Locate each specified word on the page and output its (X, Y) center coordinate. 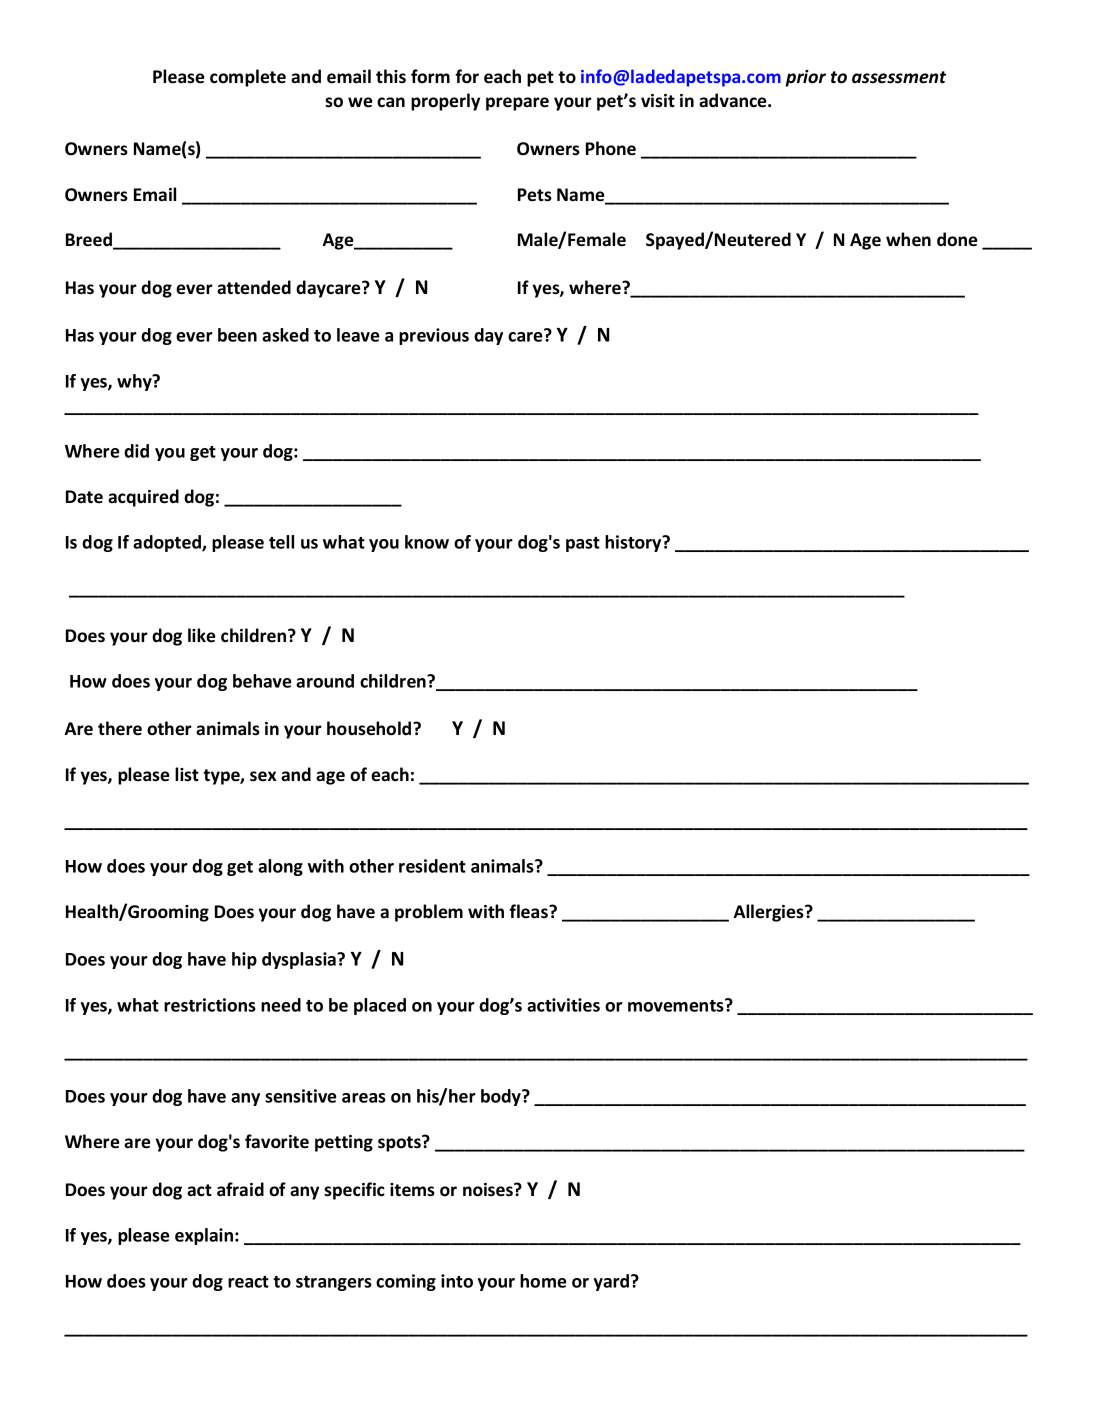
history (634, 543)
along (280, 867)
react (248, 1282)
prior (806, 78)
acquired (143, 498)
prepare (517, 104)
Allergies (770, 913)
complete (248, 78)
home (543, 1281)
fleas (529, 911)
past (583, 544)
